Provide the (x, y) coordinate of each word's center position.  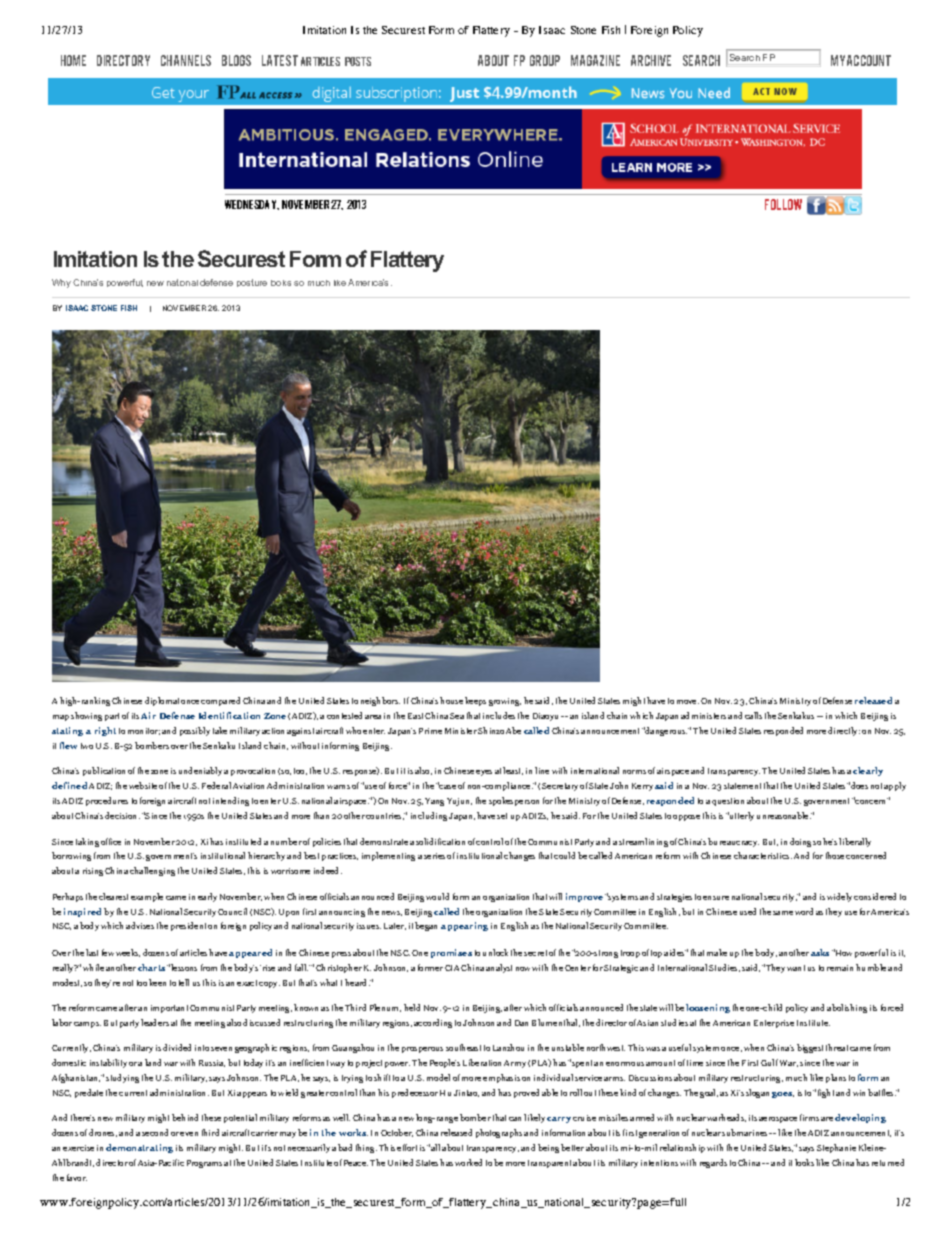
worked (468, 1162)
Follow (783, 204)
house (451, 700)
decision (122, 815)
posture (252, 283)
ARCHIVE (651, 60)
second (155, 1132)
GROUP (545, 60)
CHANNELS (186, 60)
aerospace (778, 1120)
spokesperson (514, 801)
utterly (741, 816)
